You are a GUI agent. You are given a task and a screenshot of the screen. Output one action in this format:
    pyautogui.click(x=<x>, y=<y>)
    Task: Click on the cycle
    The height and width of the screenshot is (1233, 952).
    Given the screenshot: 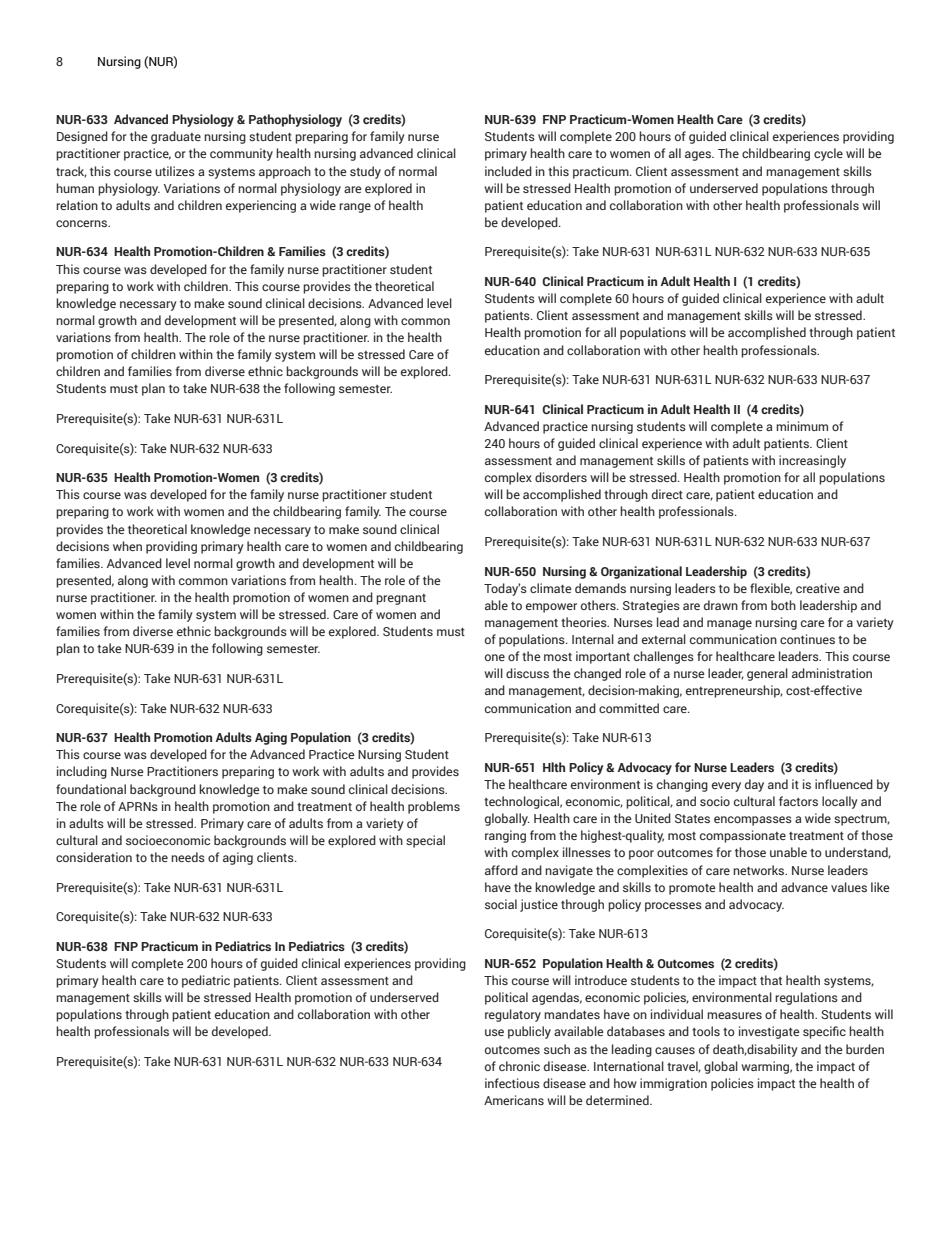 What is the action you would take?
    pyautogui.click(x=828, y=154)
